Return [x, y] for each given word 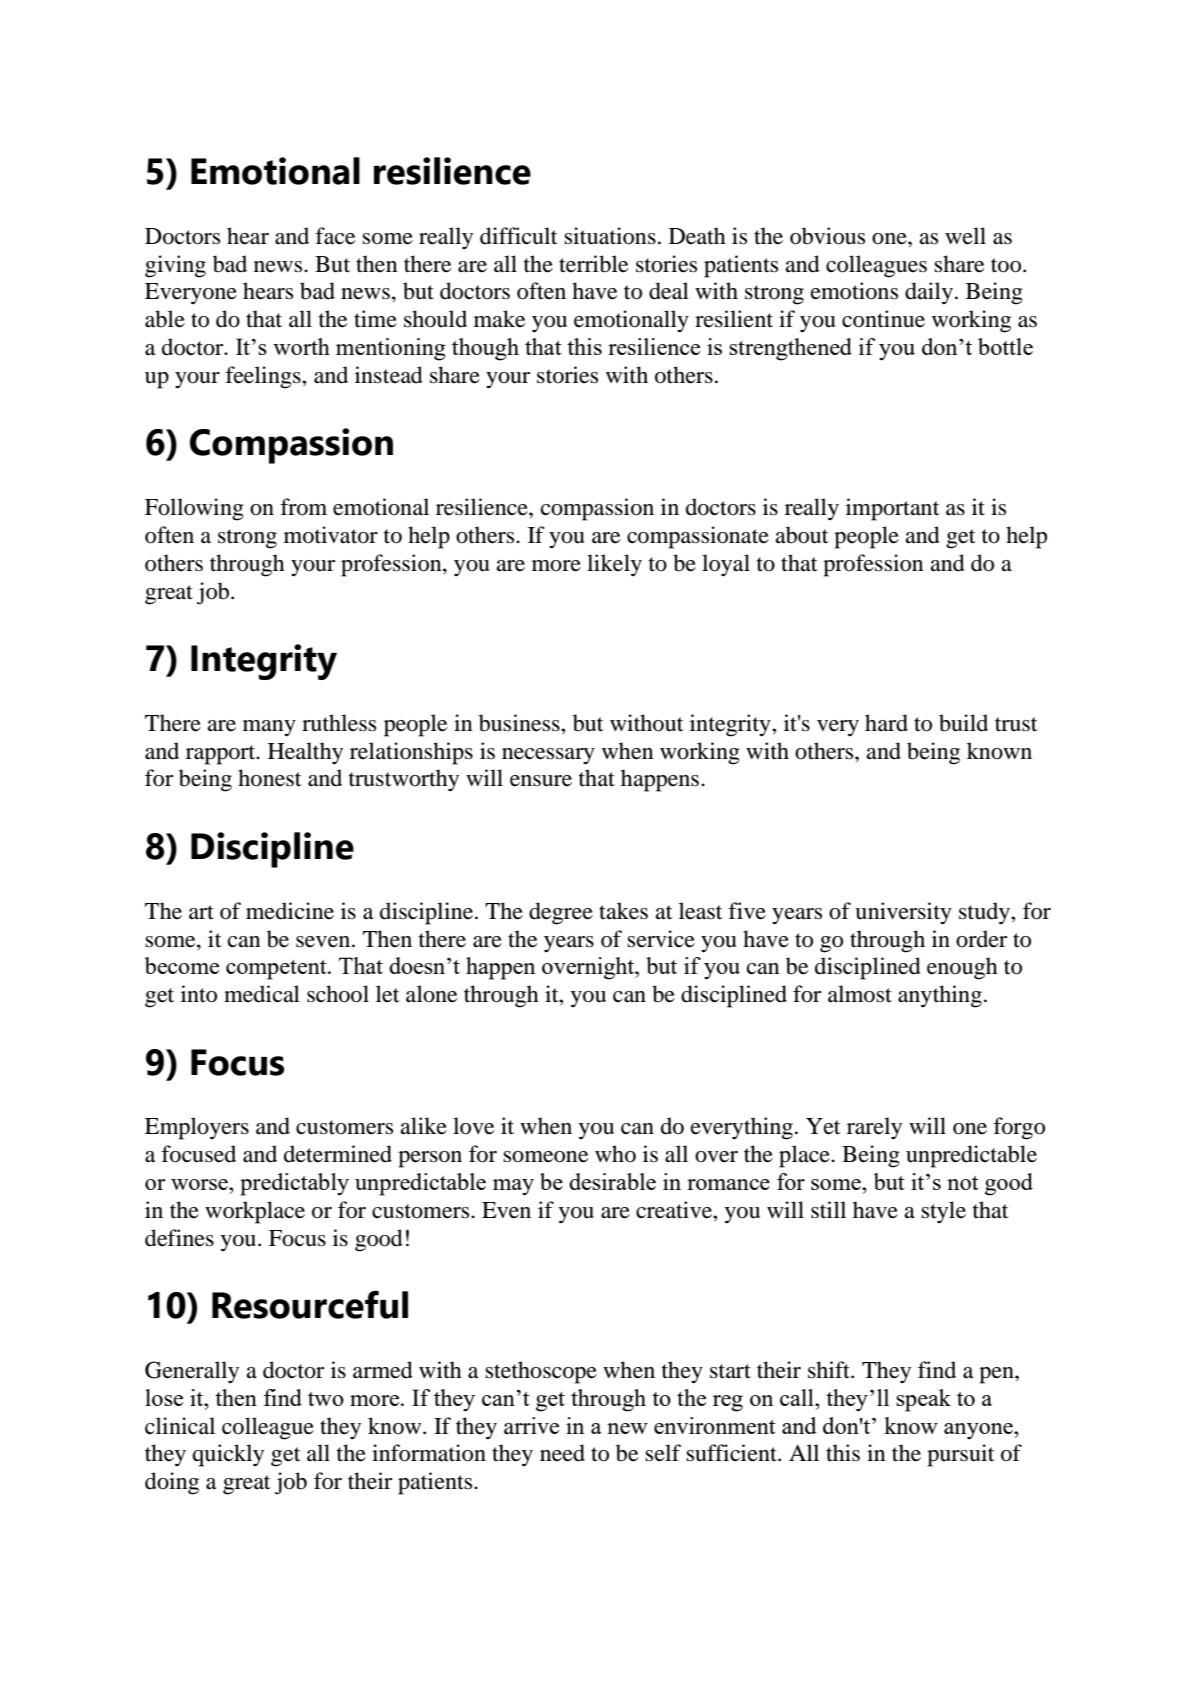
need [562, 1453]
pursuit [961, 1455]
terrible [593, 264]
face [335, 236]
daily [929, 293]
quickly [228, 1455]
